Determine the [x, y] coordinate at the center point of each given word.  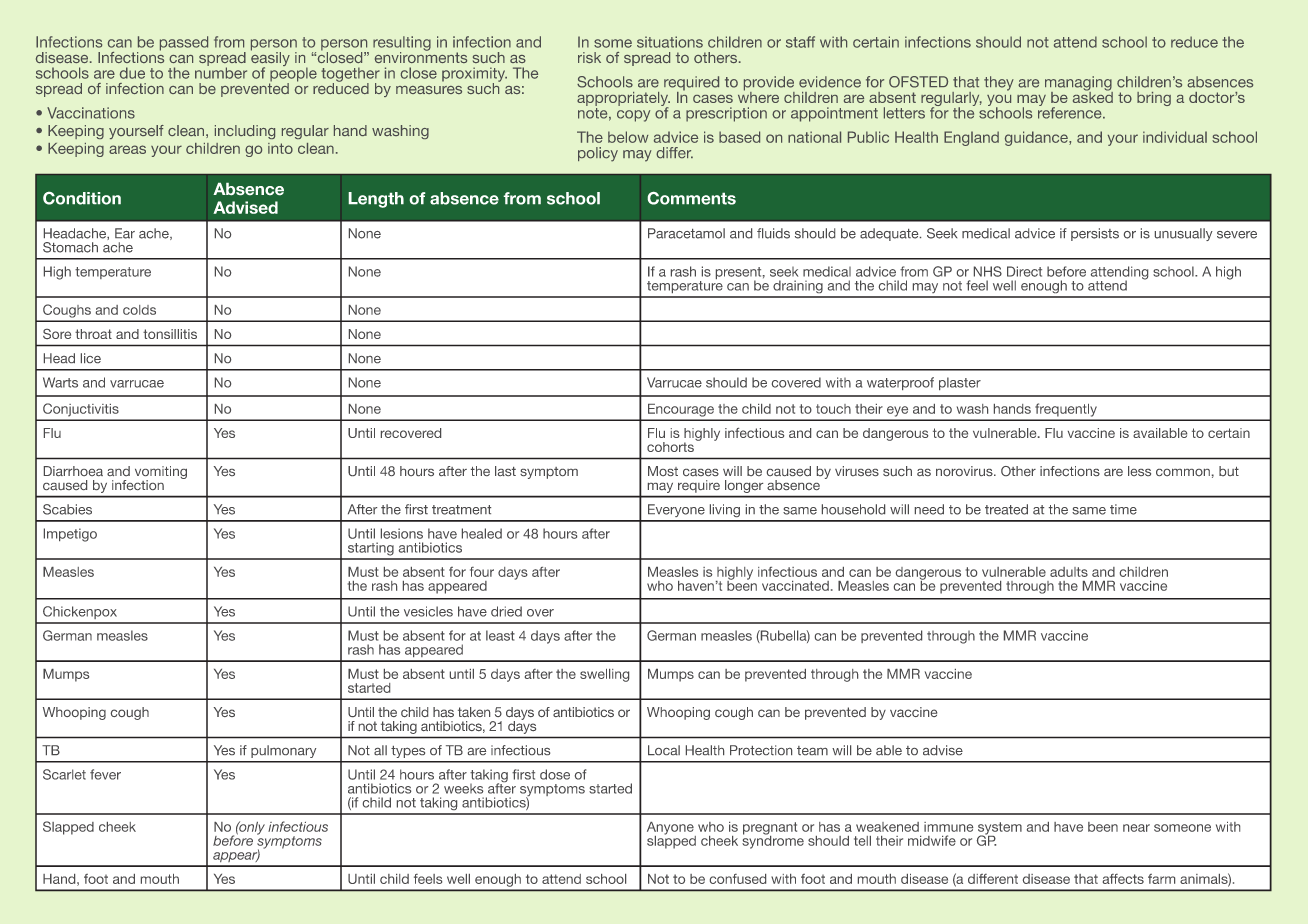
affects [1123, 879]
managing [1079, 84]
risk [589, 57]
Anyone [671, 829]
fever [105, 774]
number [221, 72]
